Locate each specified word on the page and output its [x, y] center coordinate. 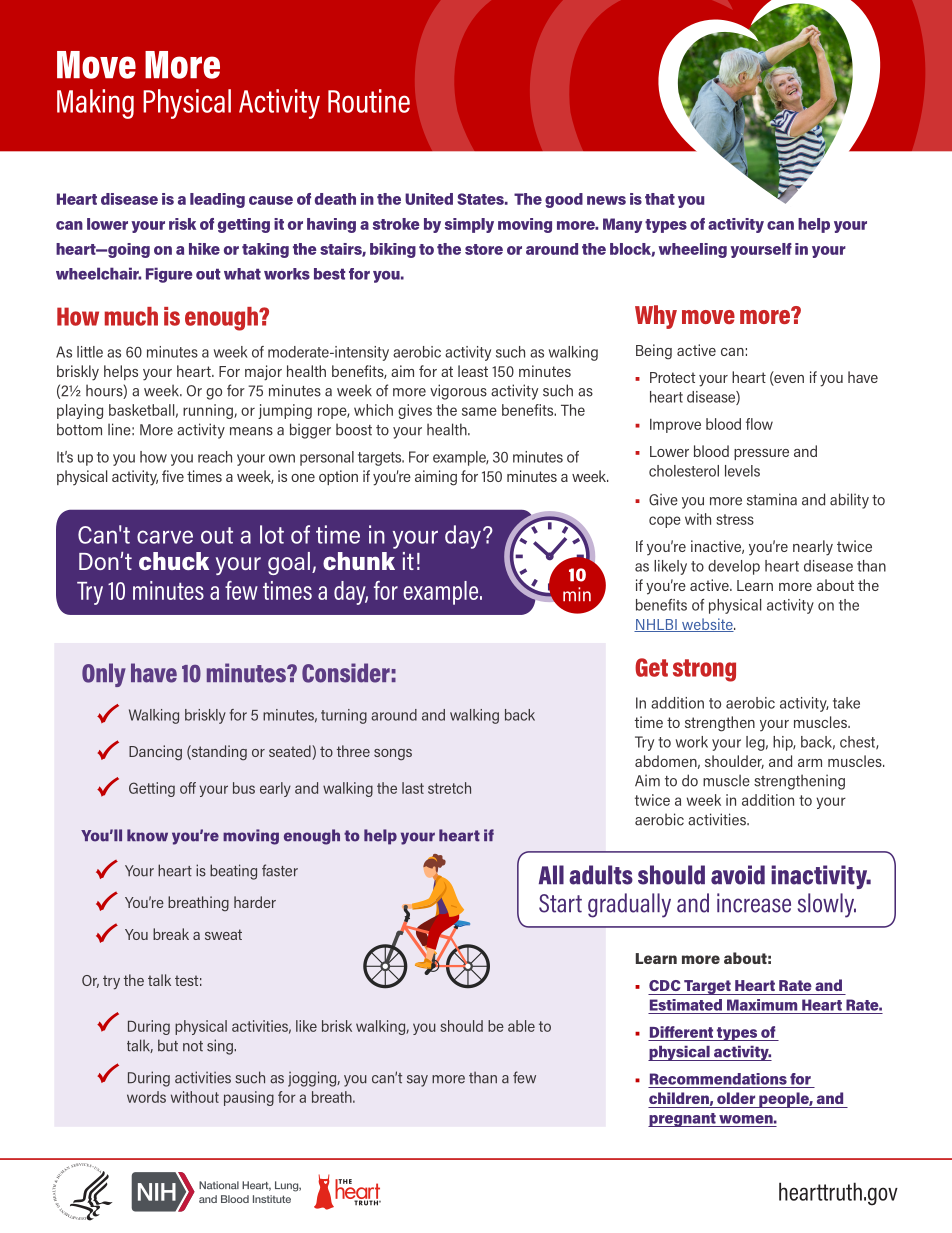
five [173, 476]
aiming [436, 478]
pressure [761, 454]
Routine [369, 101]
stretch [449, 788]
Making [95, 104]
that [660, 199]
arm [810, 763]
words [146, 1097]
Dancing [155, 753]
